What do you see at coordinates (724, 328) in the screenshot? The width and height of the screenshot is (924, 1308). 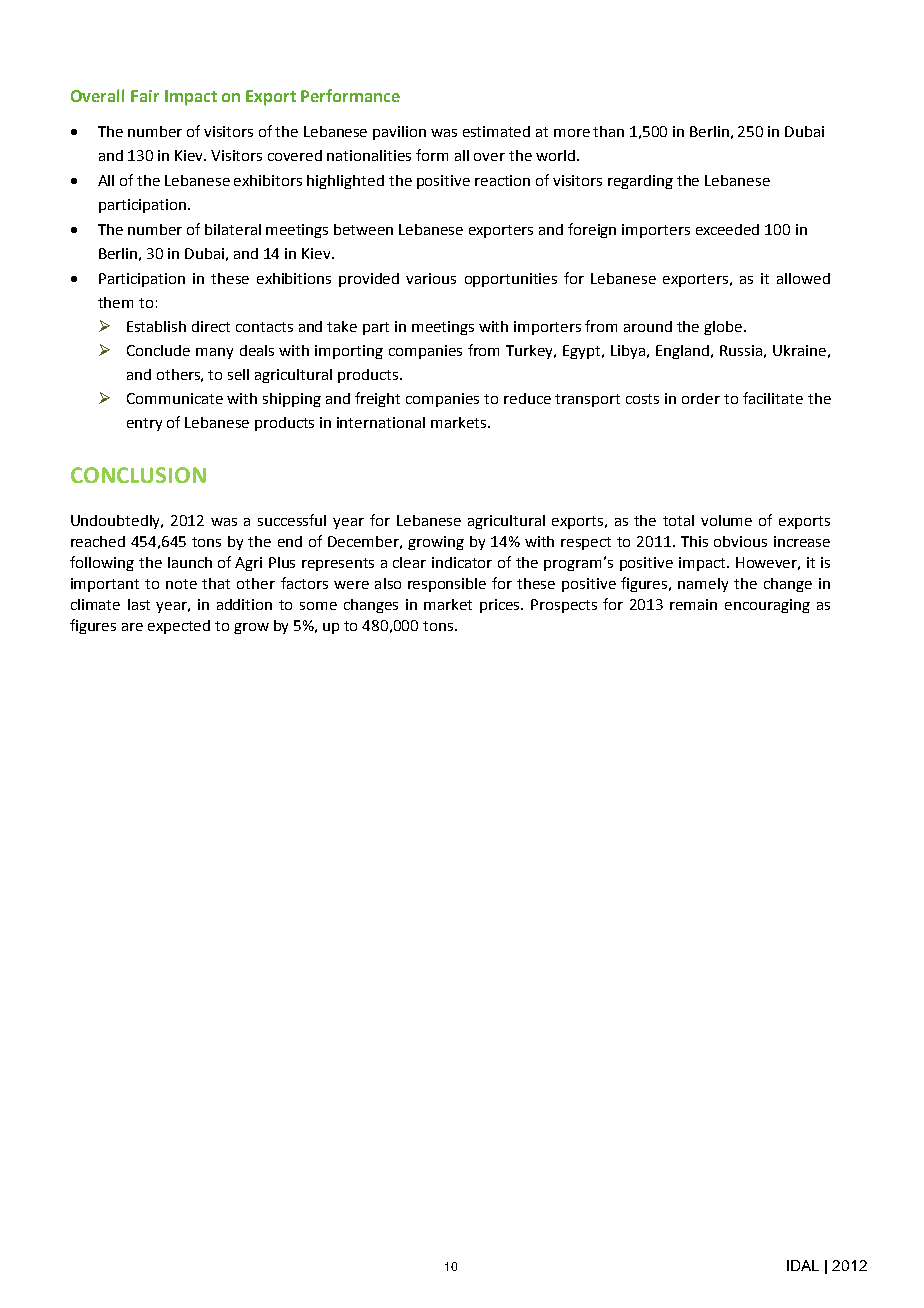 I see `globe` at bounding box center [724, 328].
